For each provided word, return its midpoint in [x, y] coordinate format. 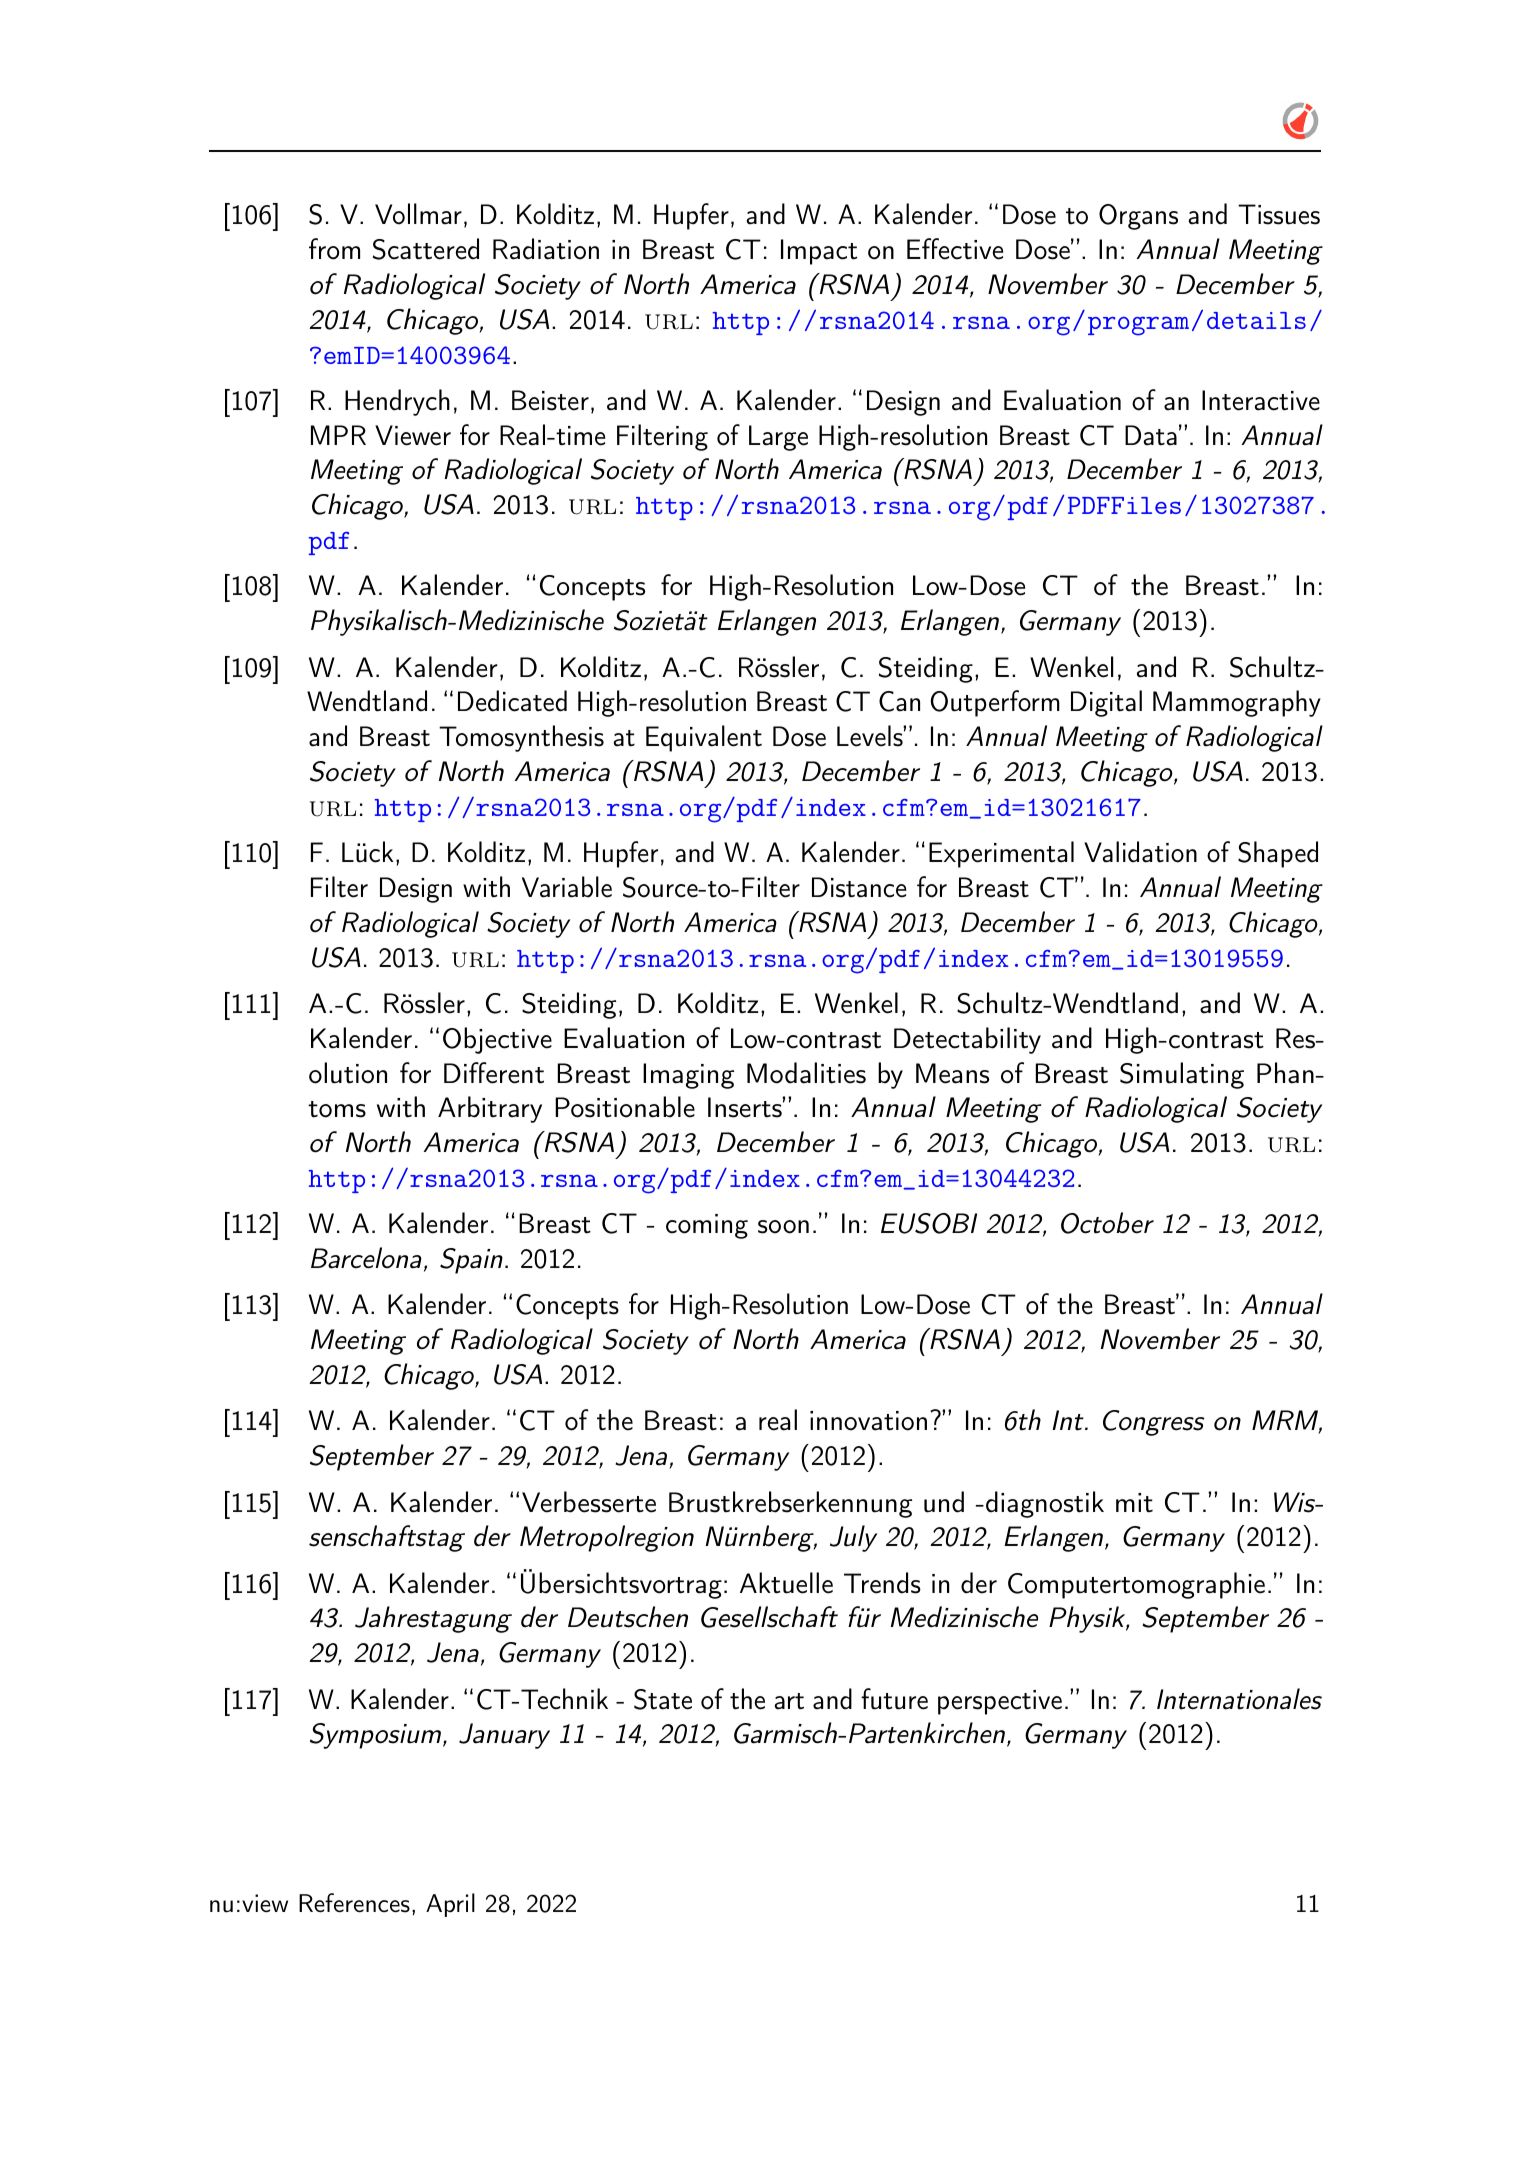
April [450, 1905]
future [894, 1699]
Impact [819, 252]
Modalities [806, 1073]
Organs [1138, 217]
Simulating [1182, 1075]
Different [494, 1073]
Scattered [426, 249]
